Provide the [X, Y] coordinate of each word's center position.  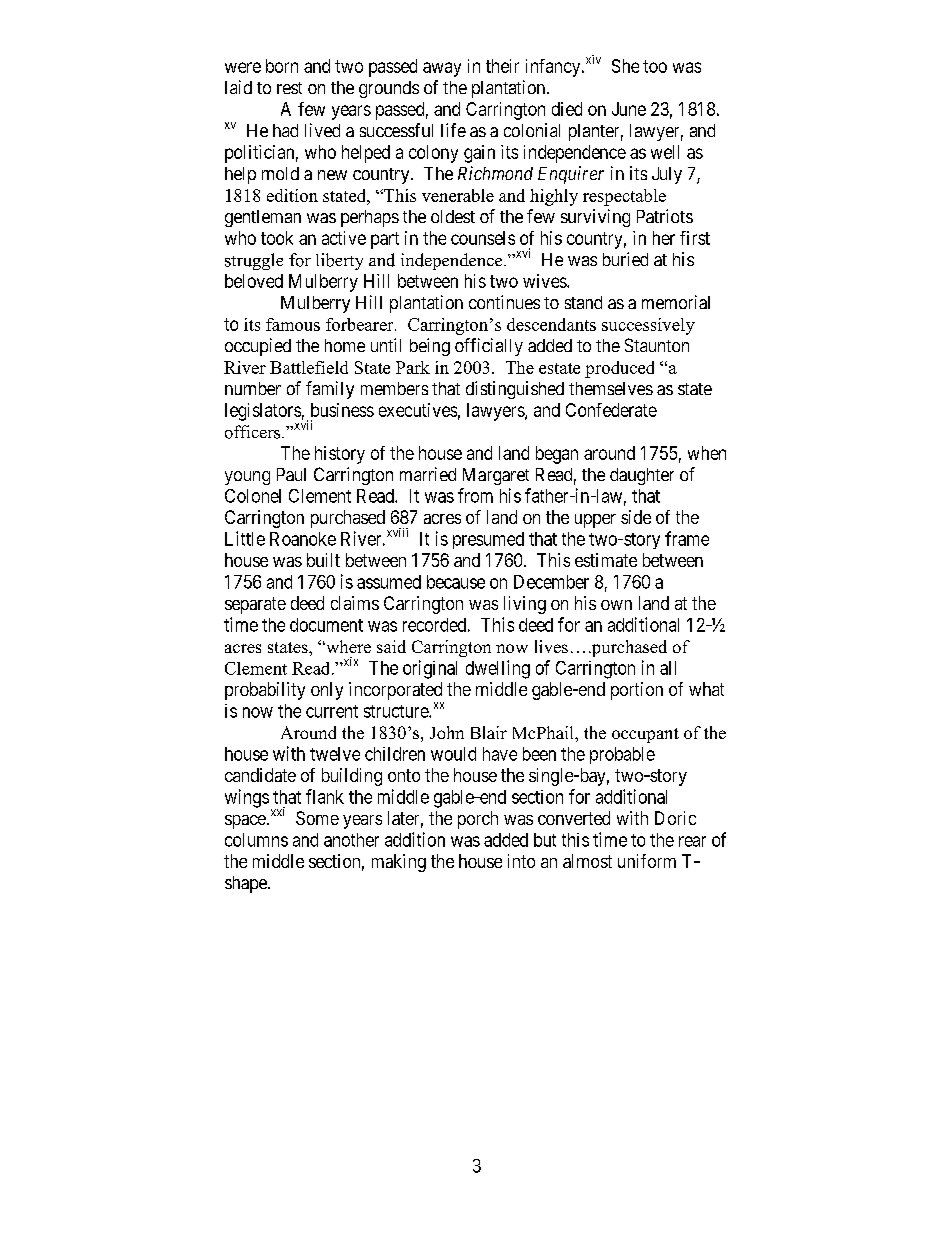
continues [504, 302]
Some [317, 818]
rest [289, 88]
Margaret [496, 476]
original [430, 669]
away [442, 69]
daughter [642, 476]
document [326, 625]
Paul [291, 474]
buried [625, 259]
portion [637, 691]
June [629, 109]
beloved [254, 281]
